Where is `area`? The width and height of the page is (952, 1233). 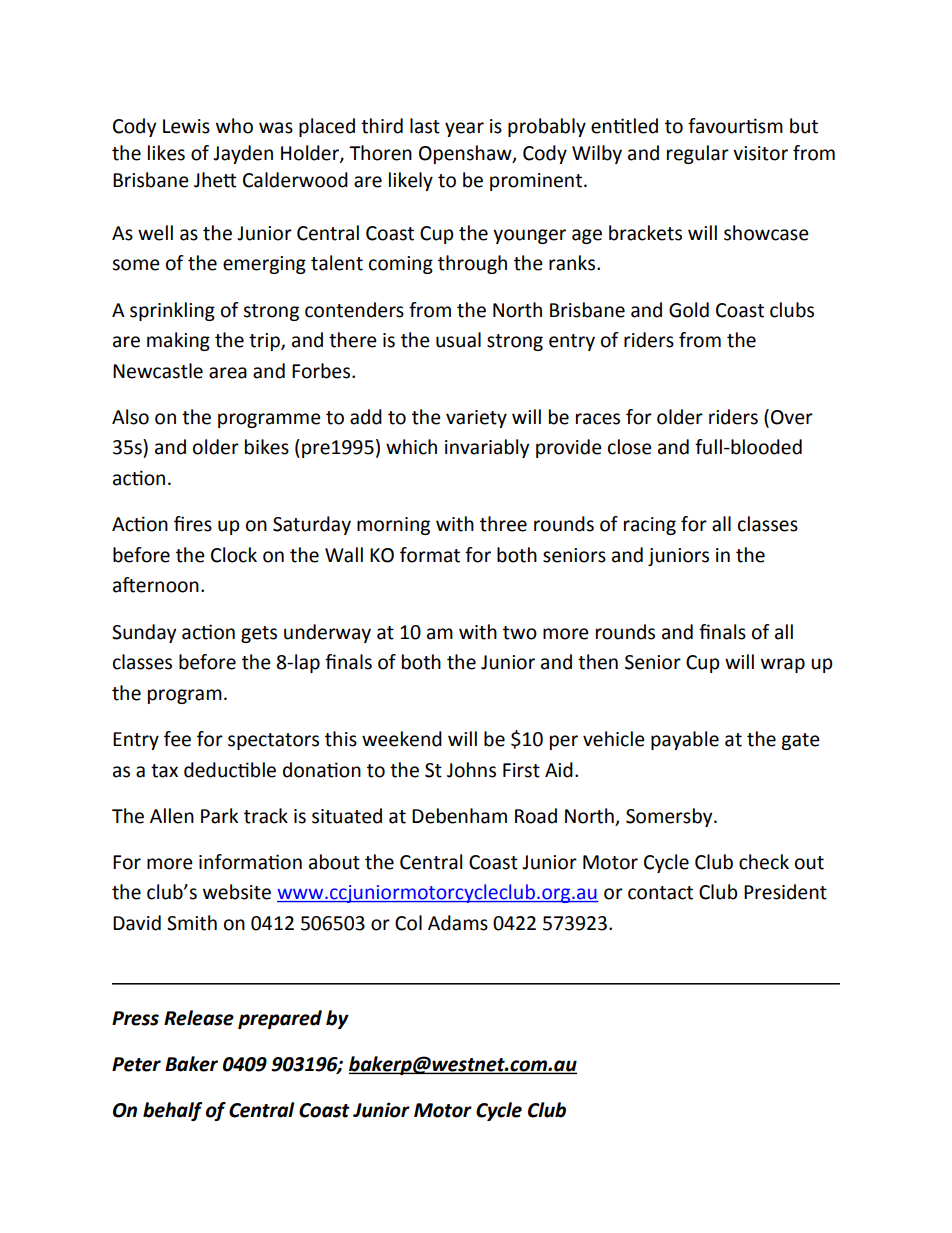
area is located at coordinates (228, 373).
